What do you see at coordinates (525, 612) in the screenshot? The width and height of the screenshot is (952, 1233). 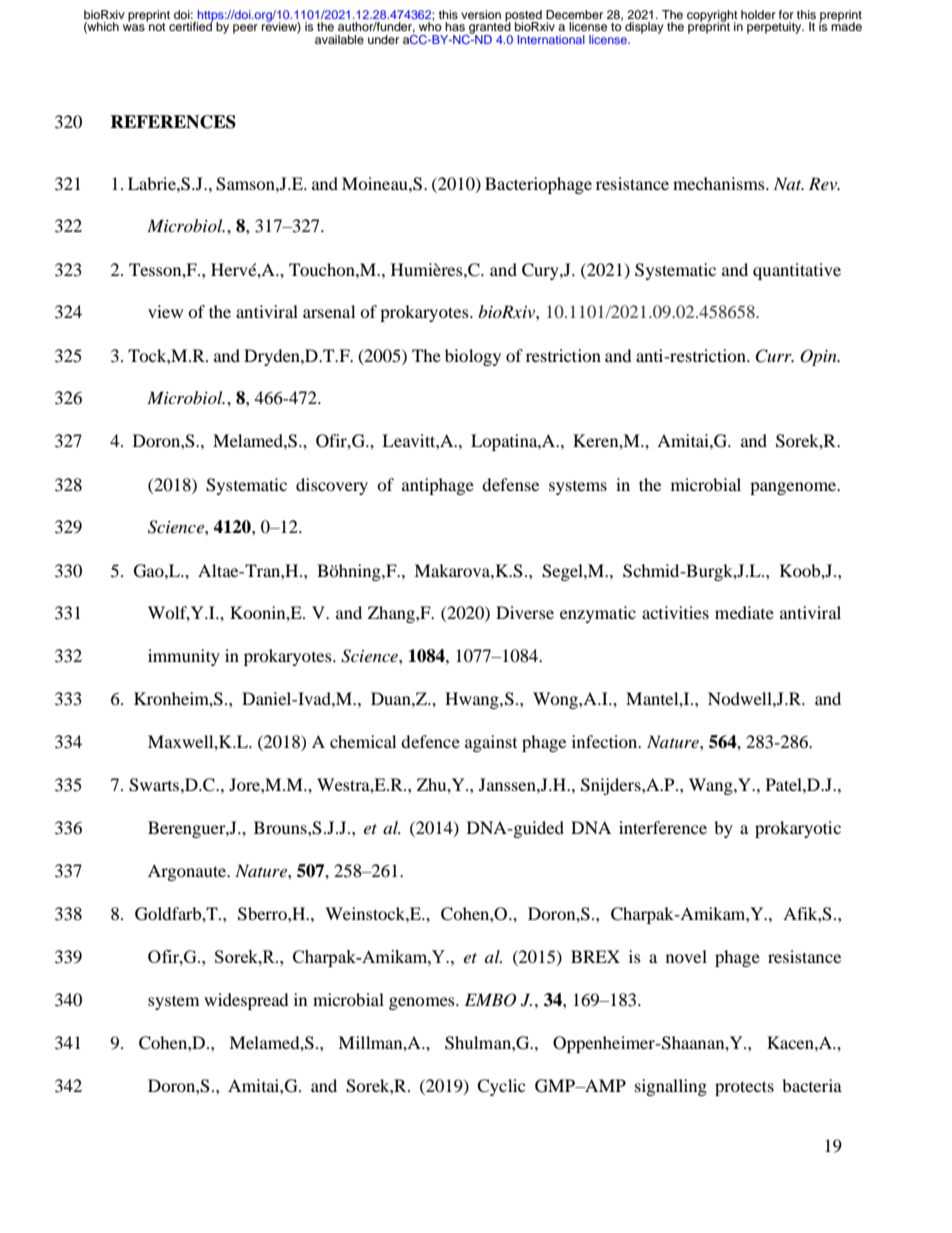 I see `Diverse` at bounding box center [525, 612].
